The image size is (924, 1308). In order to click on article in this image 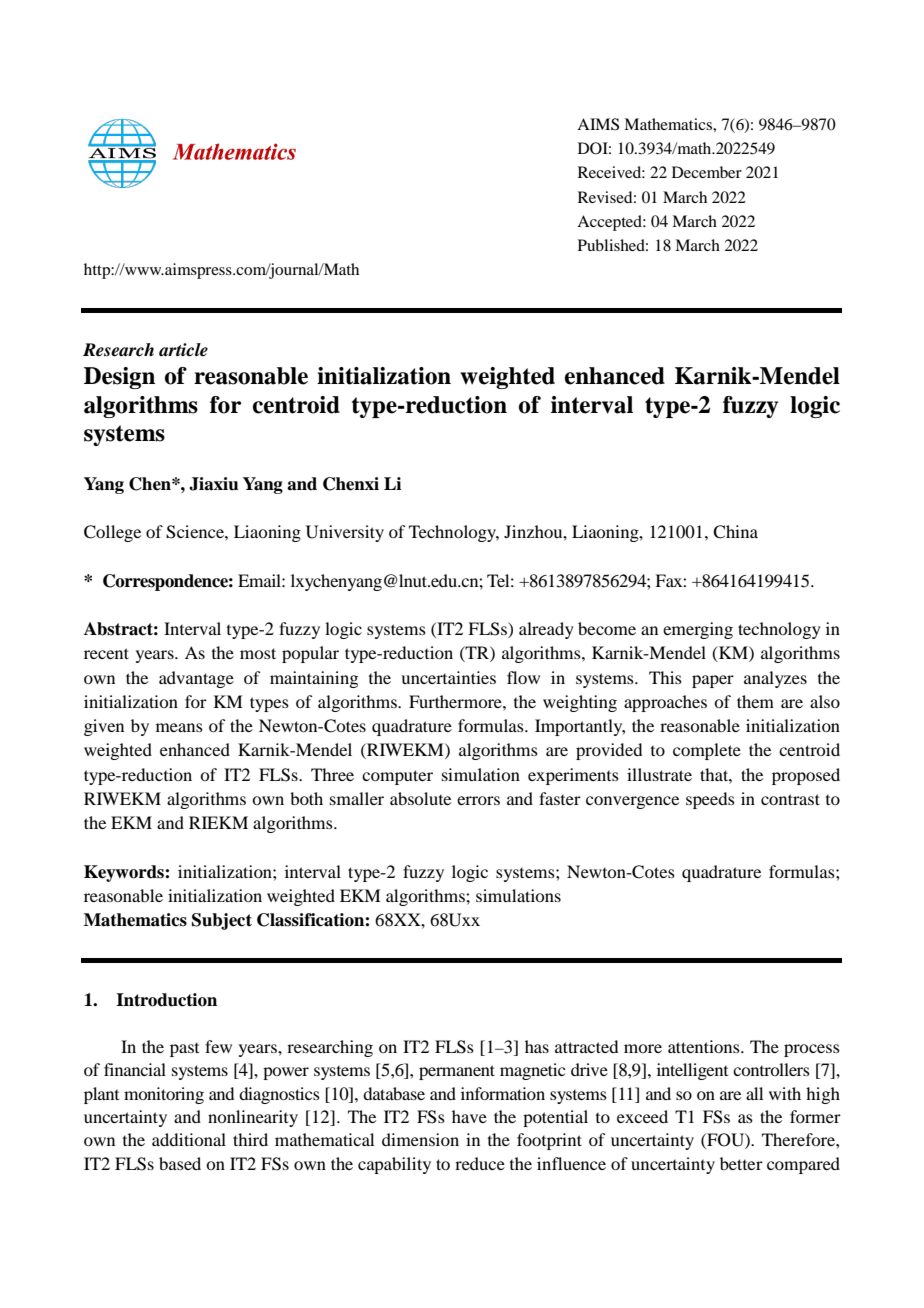, I will do `click(183, 350)`.
